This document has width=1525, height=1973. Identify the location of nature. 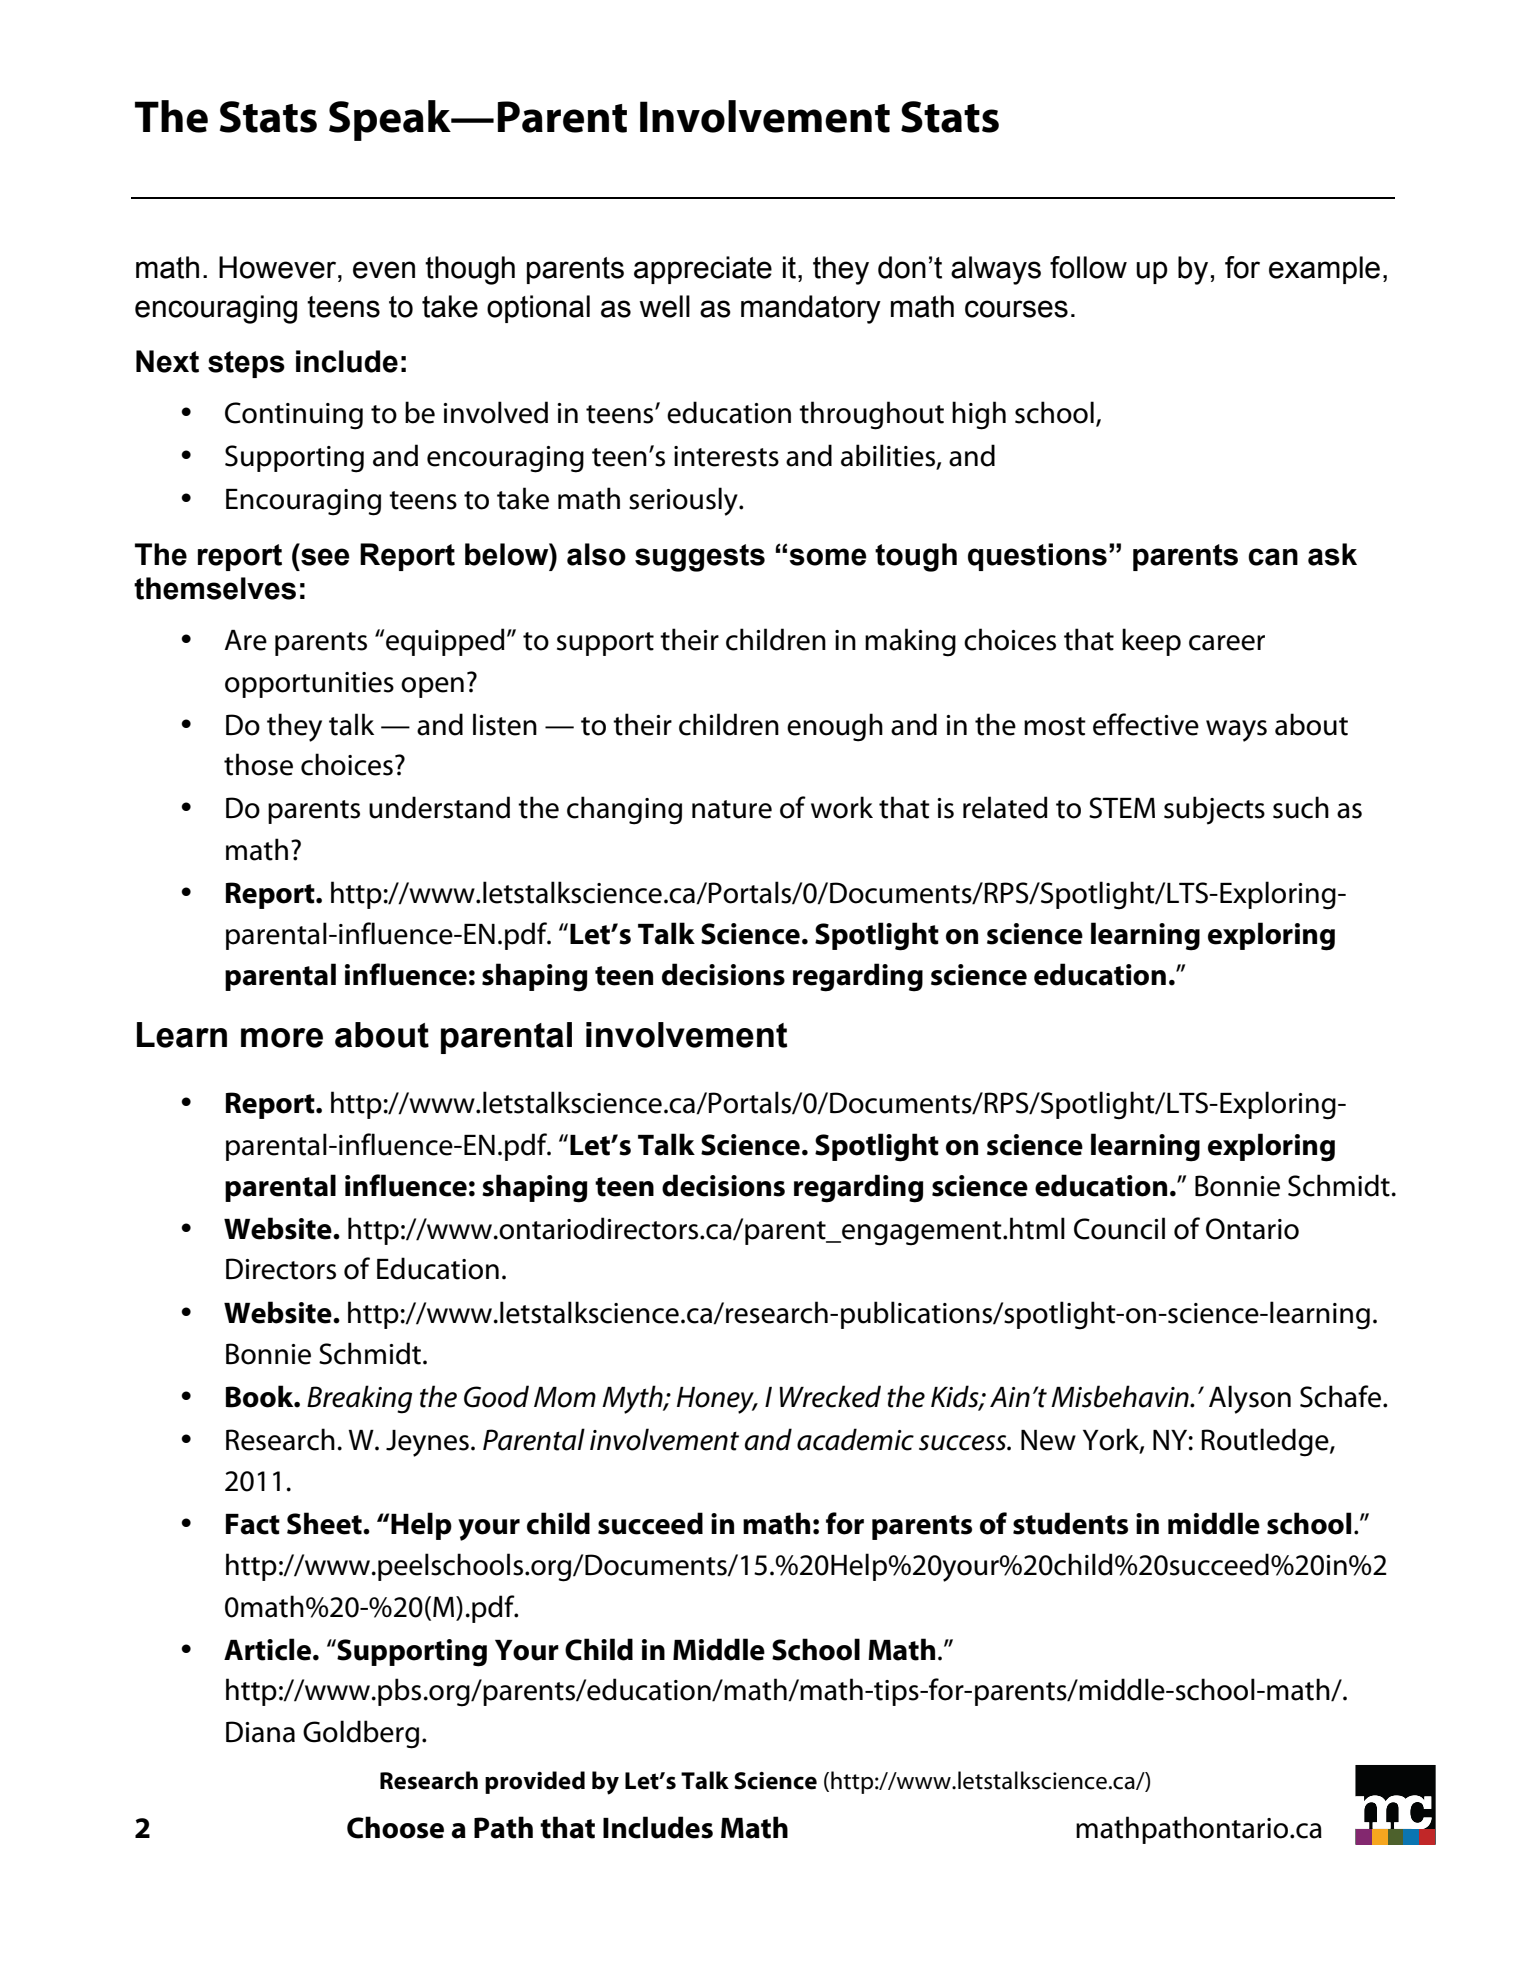
(732, 809).
